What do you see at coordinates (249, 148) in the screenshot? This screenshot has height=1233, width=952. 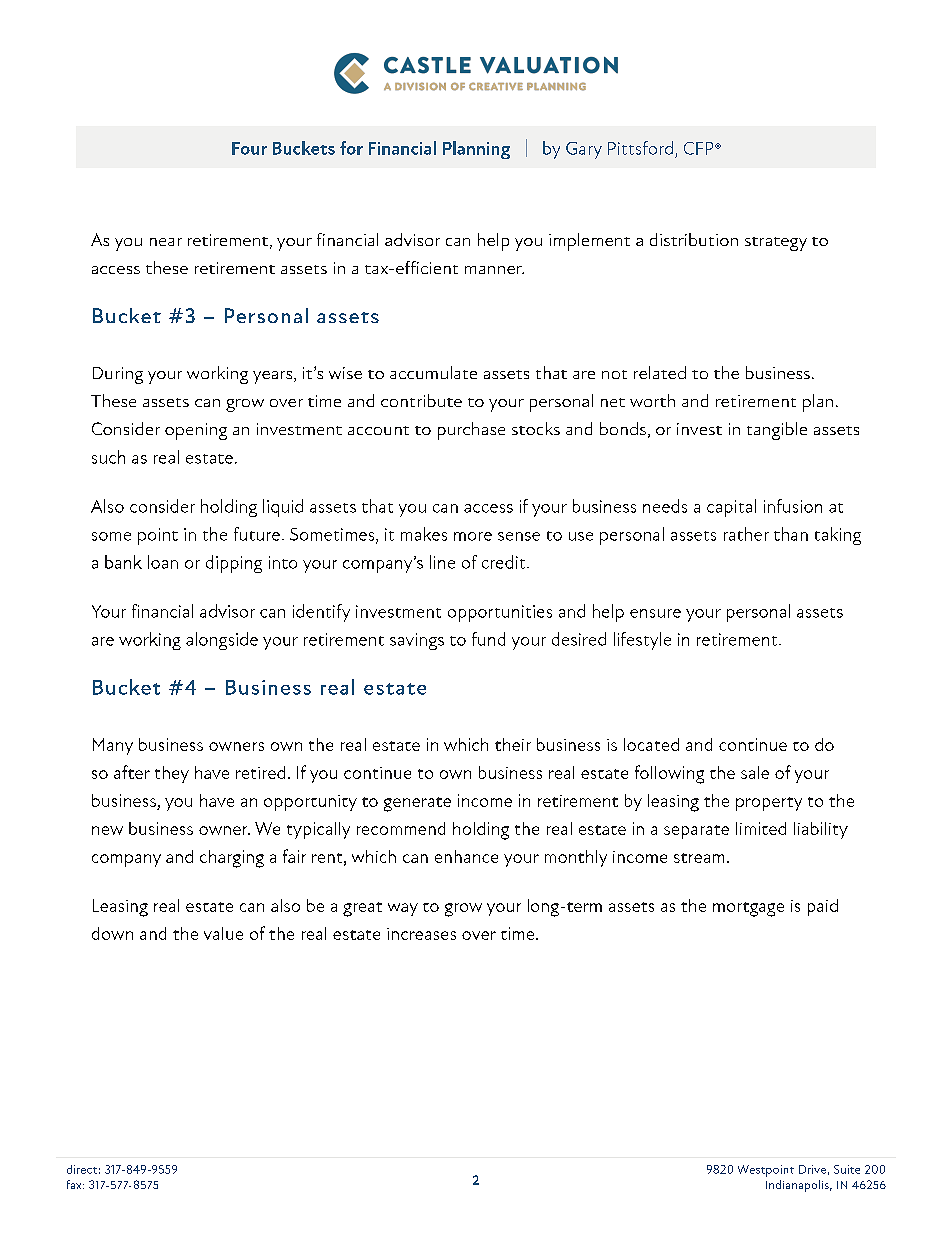 I see `Four` at bounding box center [249, 148].
